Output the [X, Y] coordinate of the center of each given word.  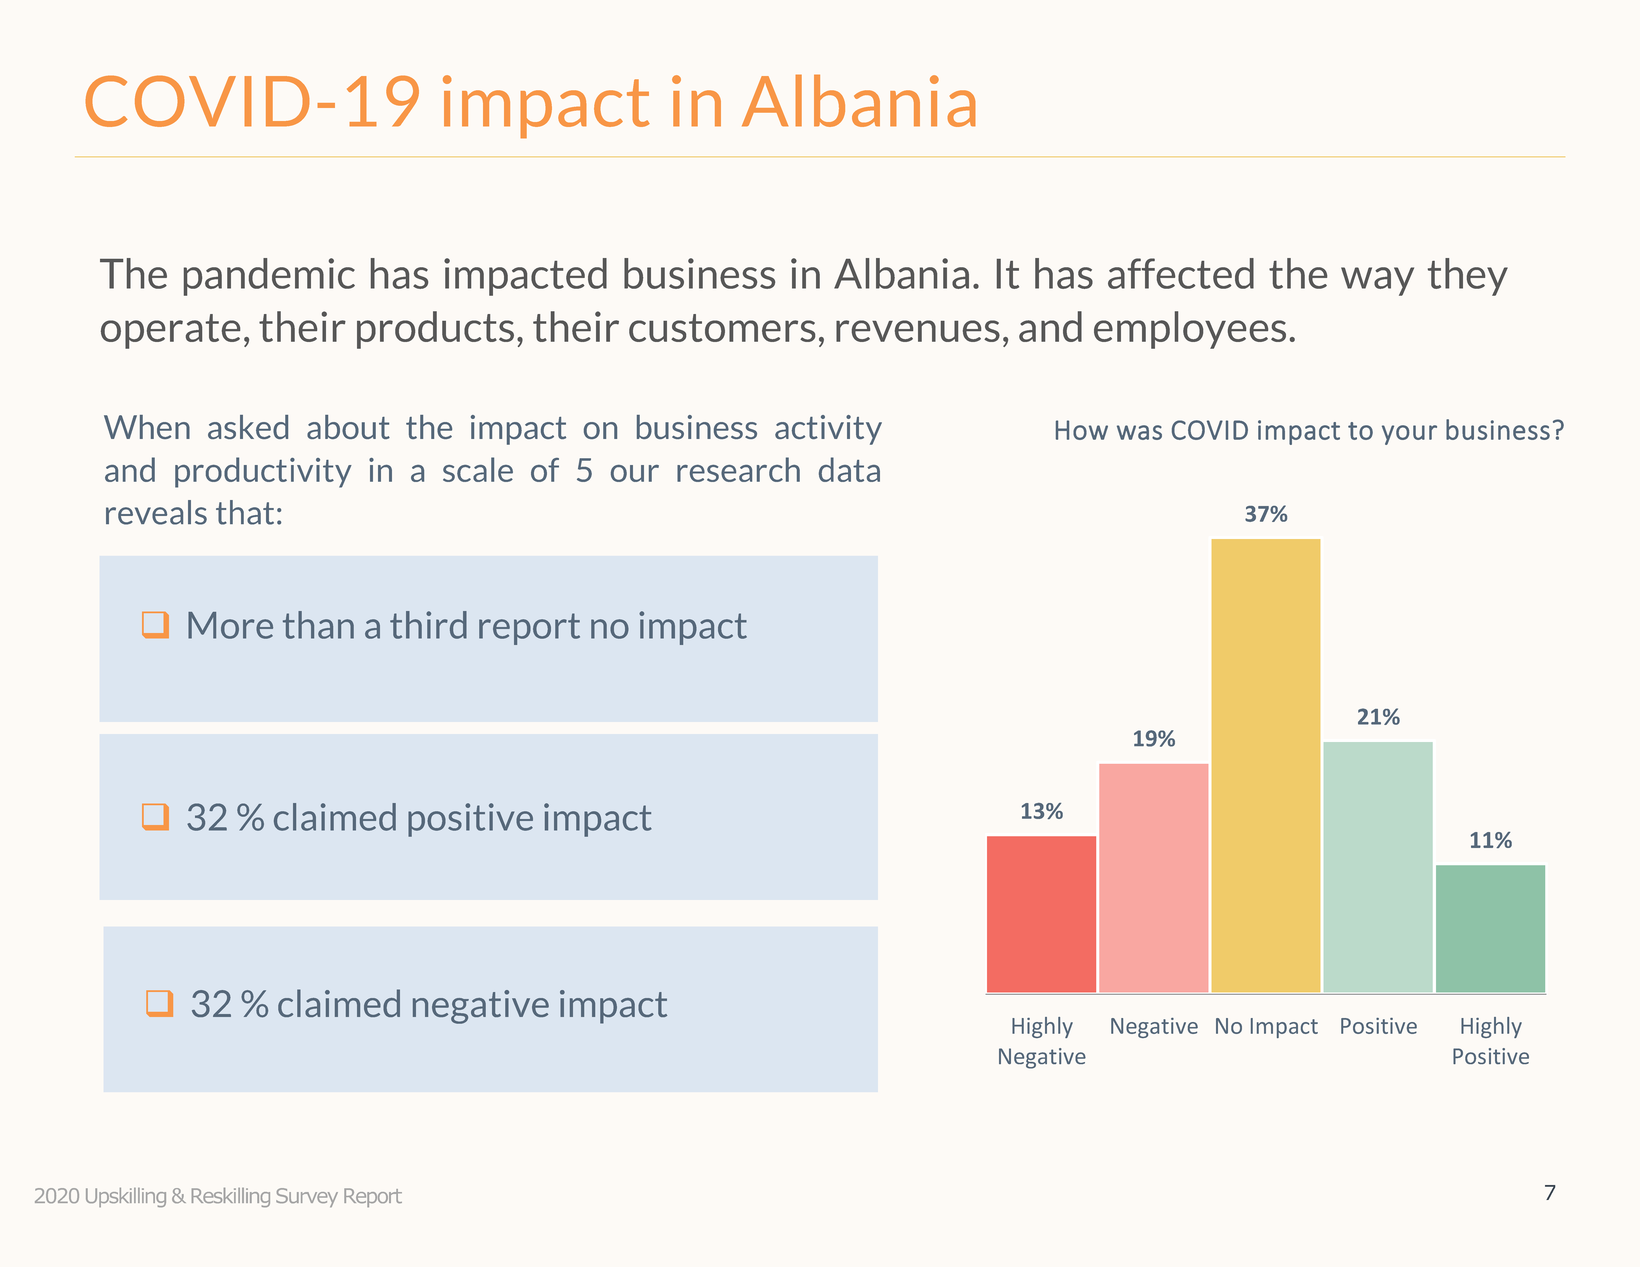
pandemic [269, 277]
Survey [307, 1197]
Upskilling [126, 1197]
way [1377, 281]
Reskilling [231, 1197]
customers [722, 328]
